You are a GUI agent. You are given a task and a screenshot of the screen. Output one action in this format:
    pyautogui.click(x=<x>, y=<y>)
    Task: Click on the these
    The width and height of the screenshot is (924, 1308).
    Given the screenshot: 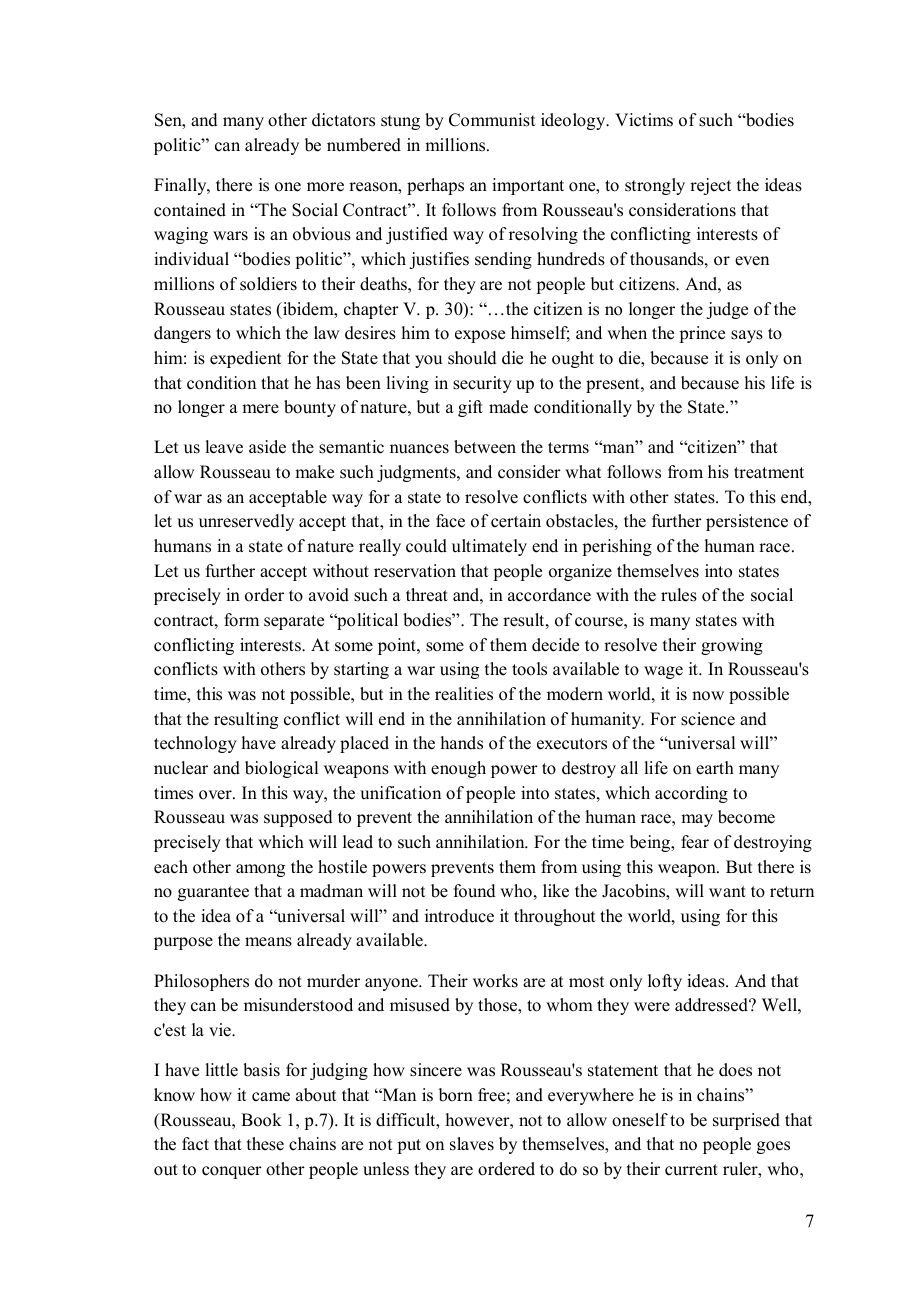 What is the action you would take?
    pyautogui.click(x=265, y=1144)
